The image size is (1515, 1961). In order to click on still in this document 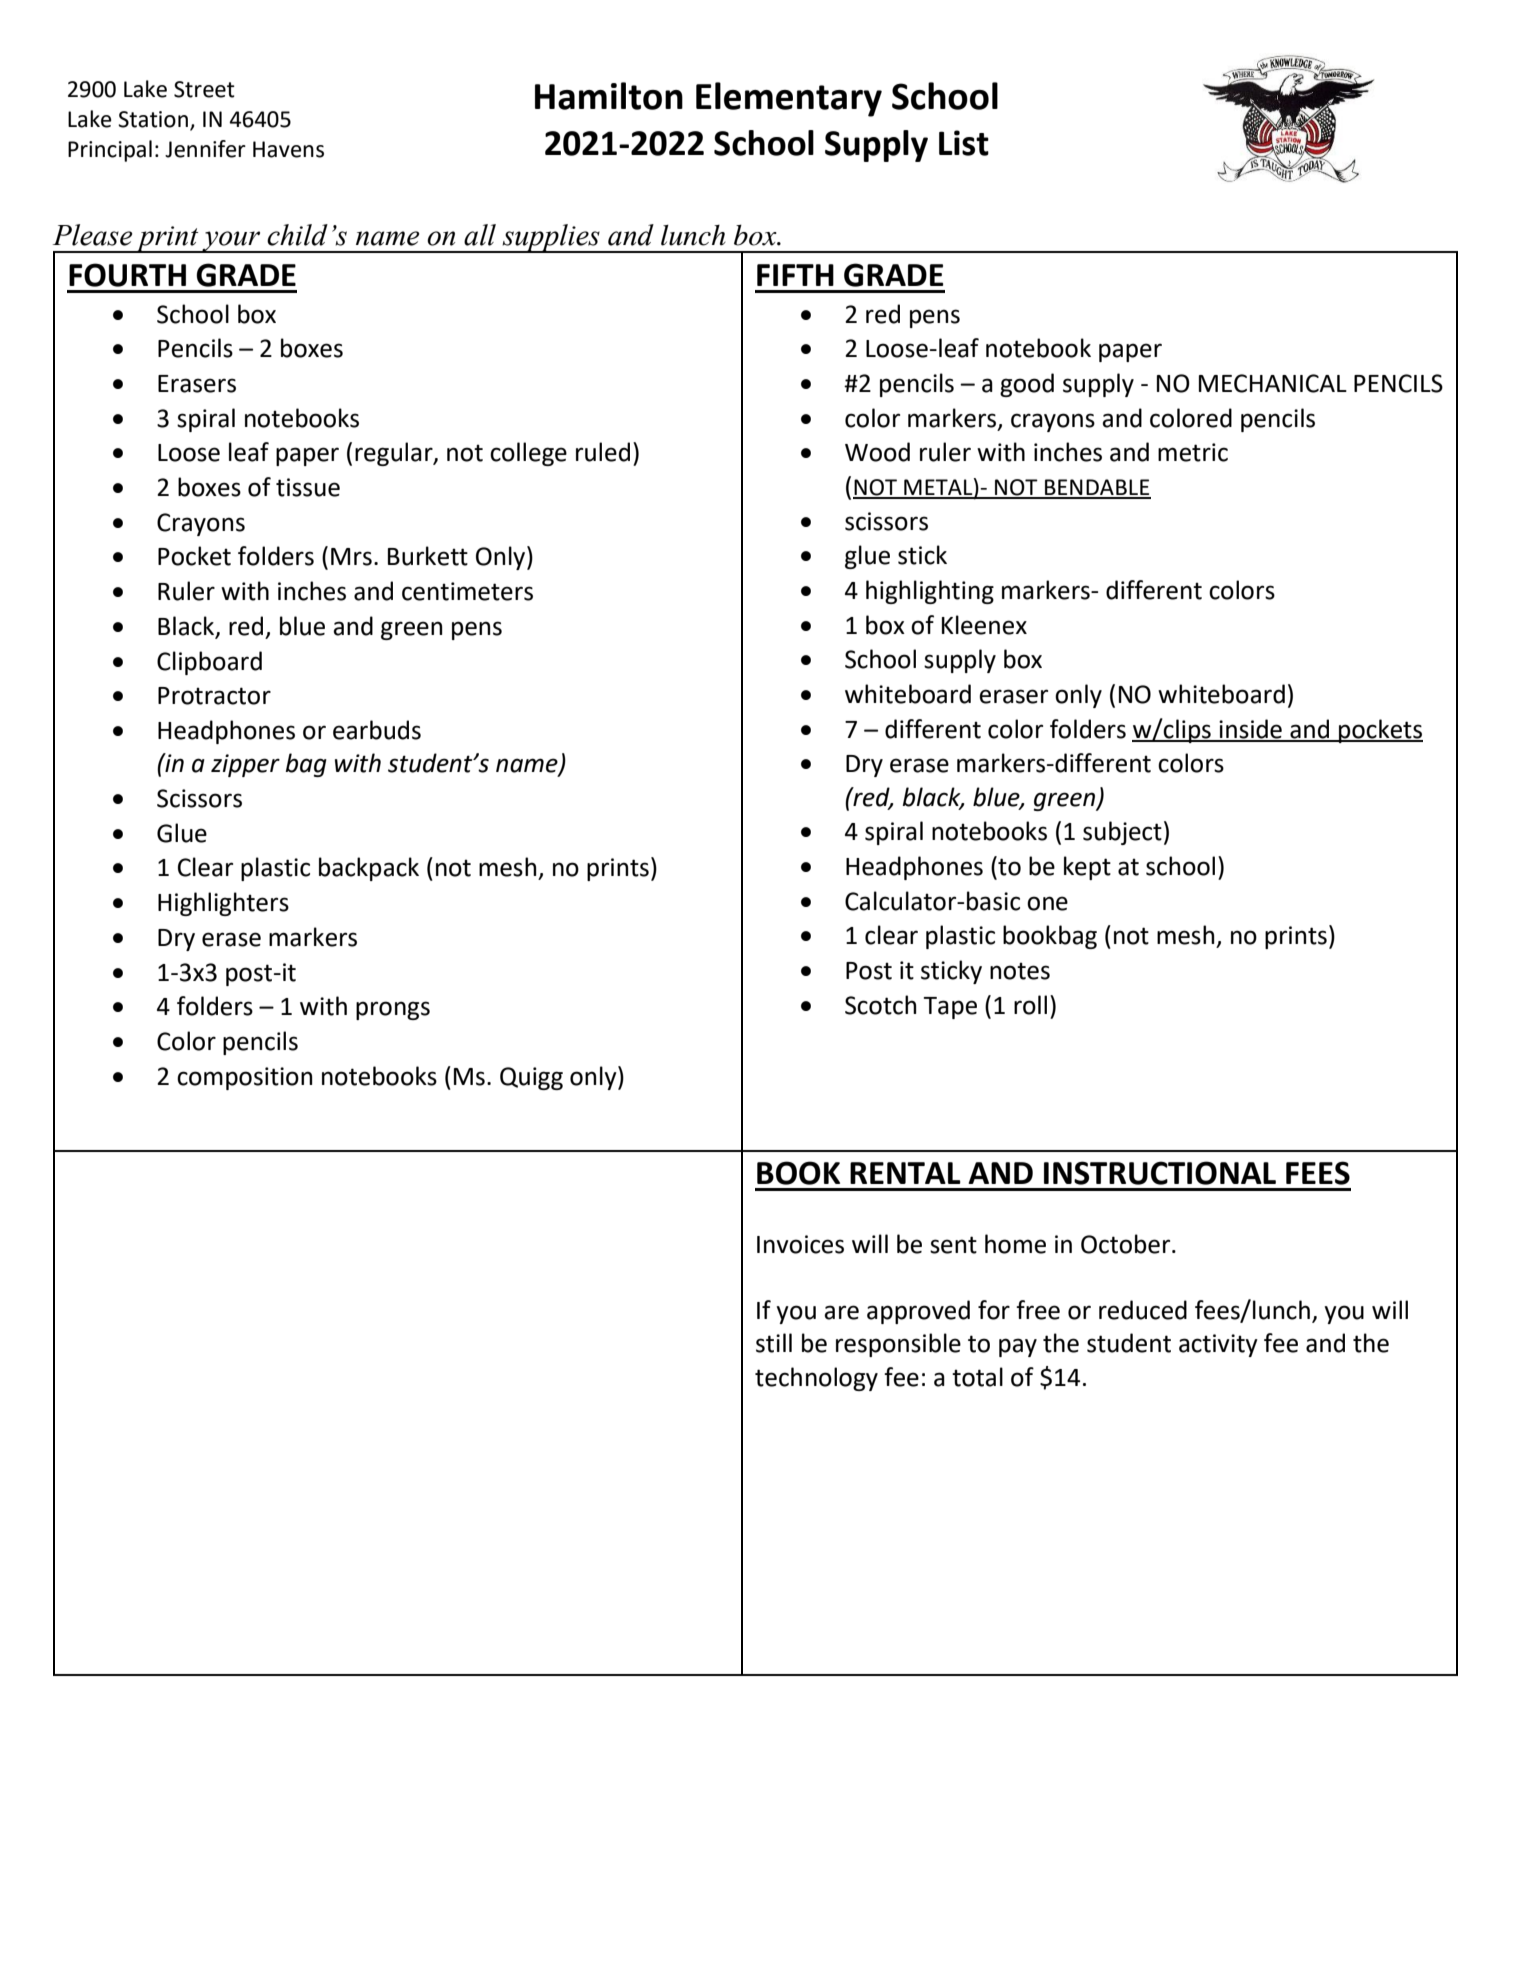, I will do `click(774, 1343)`.
